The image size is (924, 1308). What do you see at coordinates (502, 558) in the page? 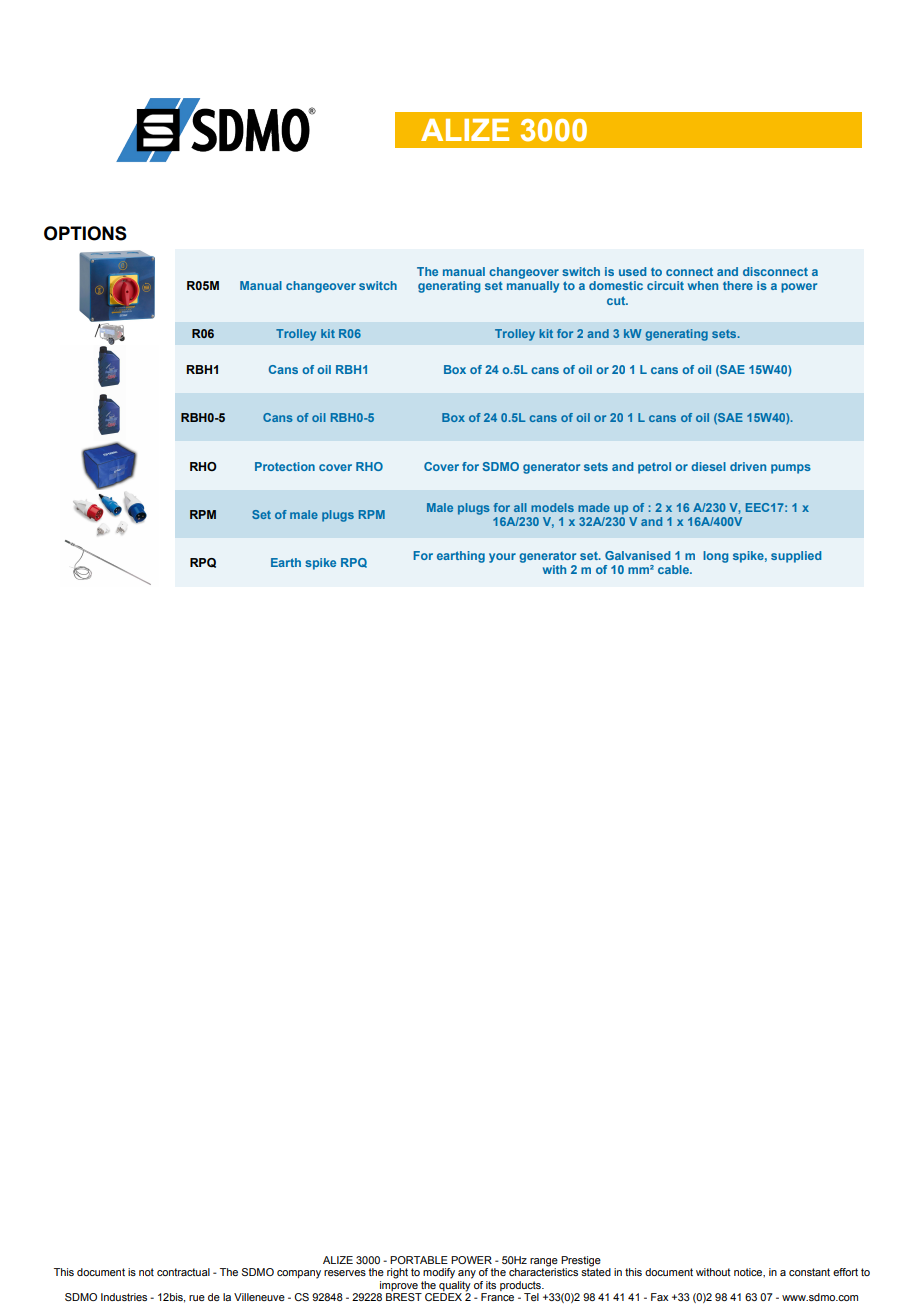
I see `your` at bounding box center [502, 558].
